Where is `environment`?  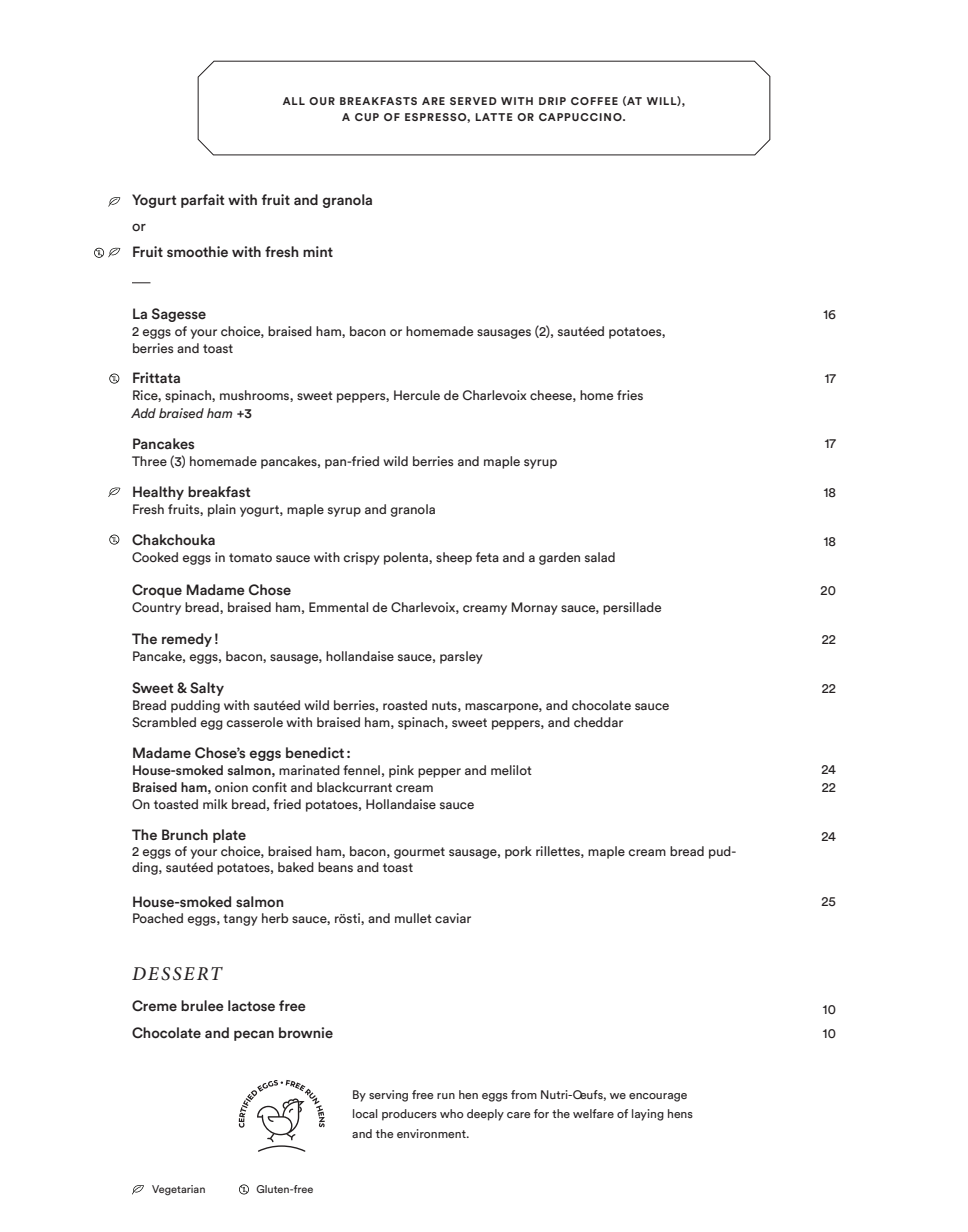 environment is located at coordinates (432, 1133).
